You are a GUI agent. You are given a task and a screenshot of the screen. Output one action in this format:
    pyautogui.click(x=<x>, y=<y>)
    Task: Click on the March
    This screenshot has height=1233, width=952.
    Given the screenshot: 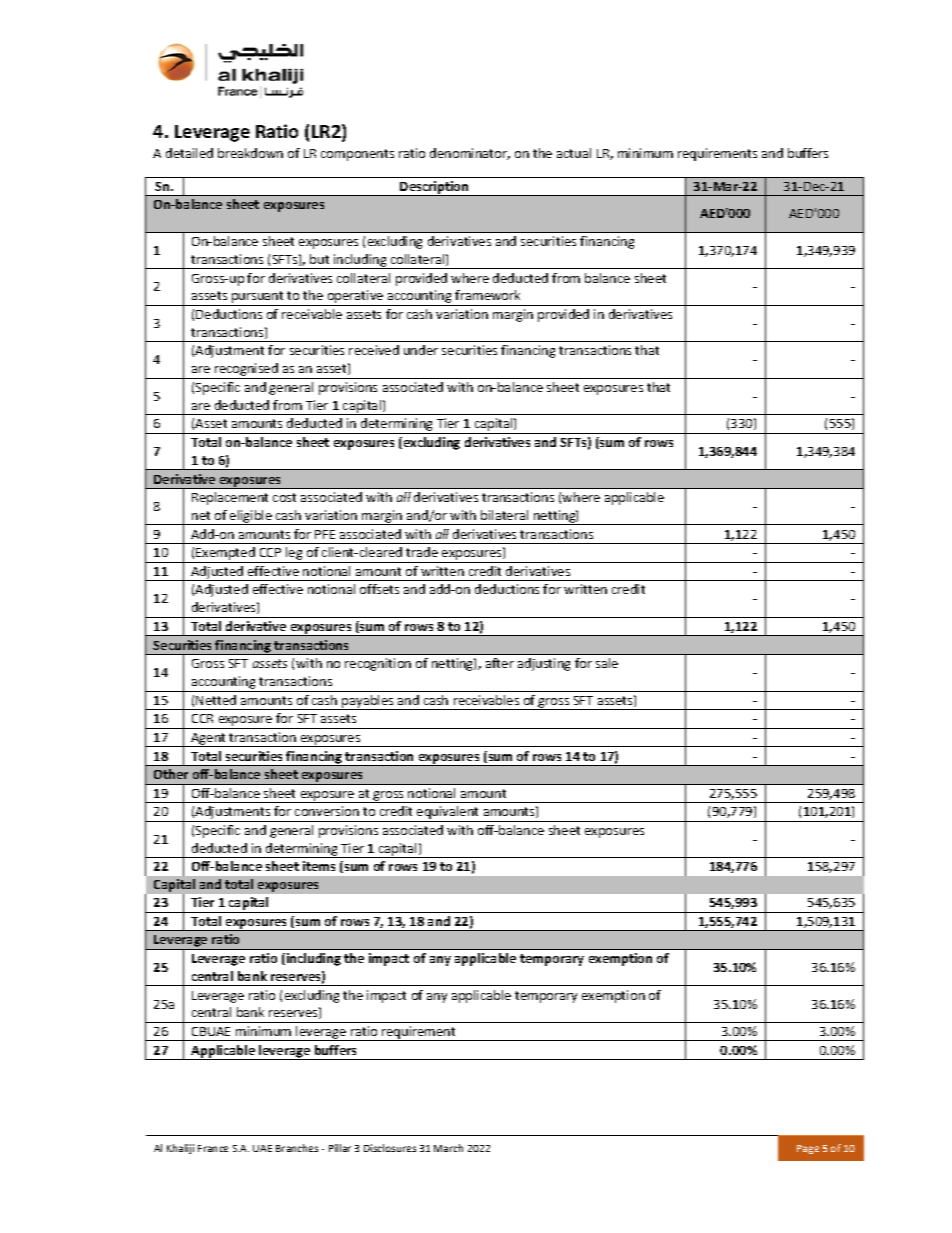 What is the action you would take?
    pyautogui.click(x=448, y=1148)
